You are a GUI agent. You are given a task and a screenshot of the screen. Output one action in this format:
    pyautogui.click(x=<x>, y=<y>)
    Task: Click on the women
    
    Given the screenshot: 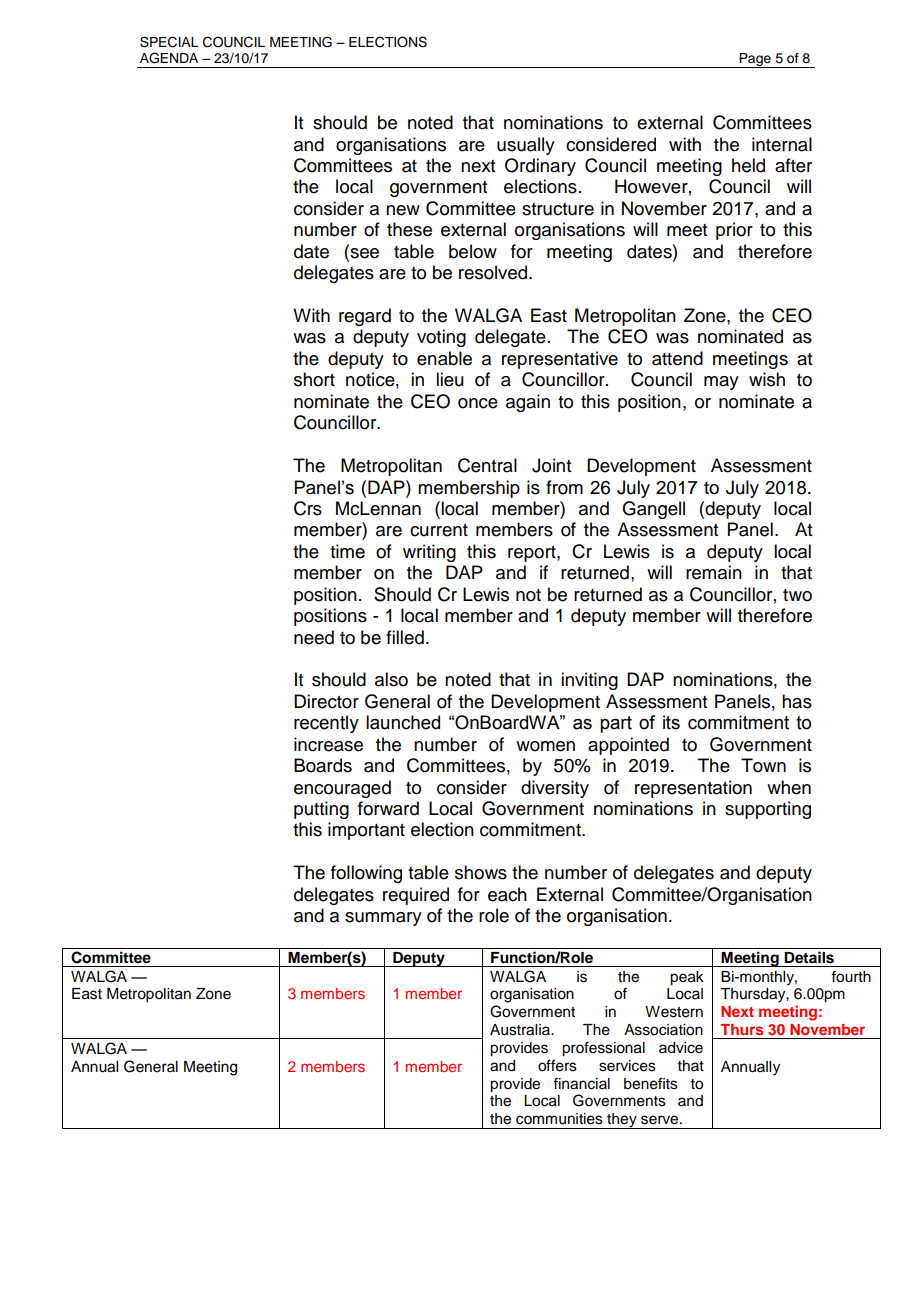 What is the action you would take?
    pyautogui.click(x=545, y=746)
